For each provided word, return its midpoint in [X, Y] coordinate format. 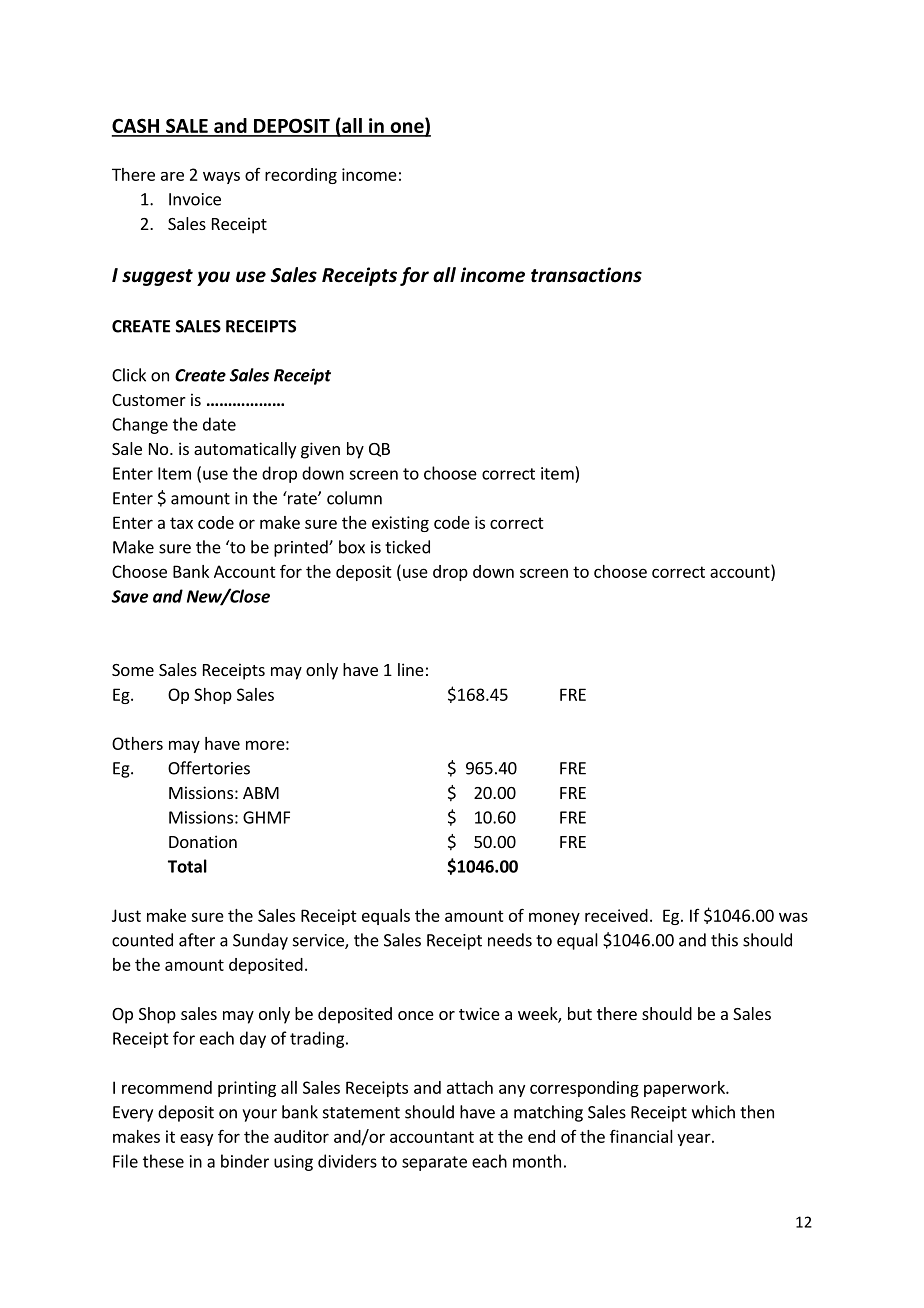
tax [181, 523]
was [793, 917]
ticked [407, 547]
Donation [203, 841]
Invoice [195, 199]
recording [301, 176]
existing [400, 524]
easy [196, 1139]
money [554, 918]
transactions [586, 275]
